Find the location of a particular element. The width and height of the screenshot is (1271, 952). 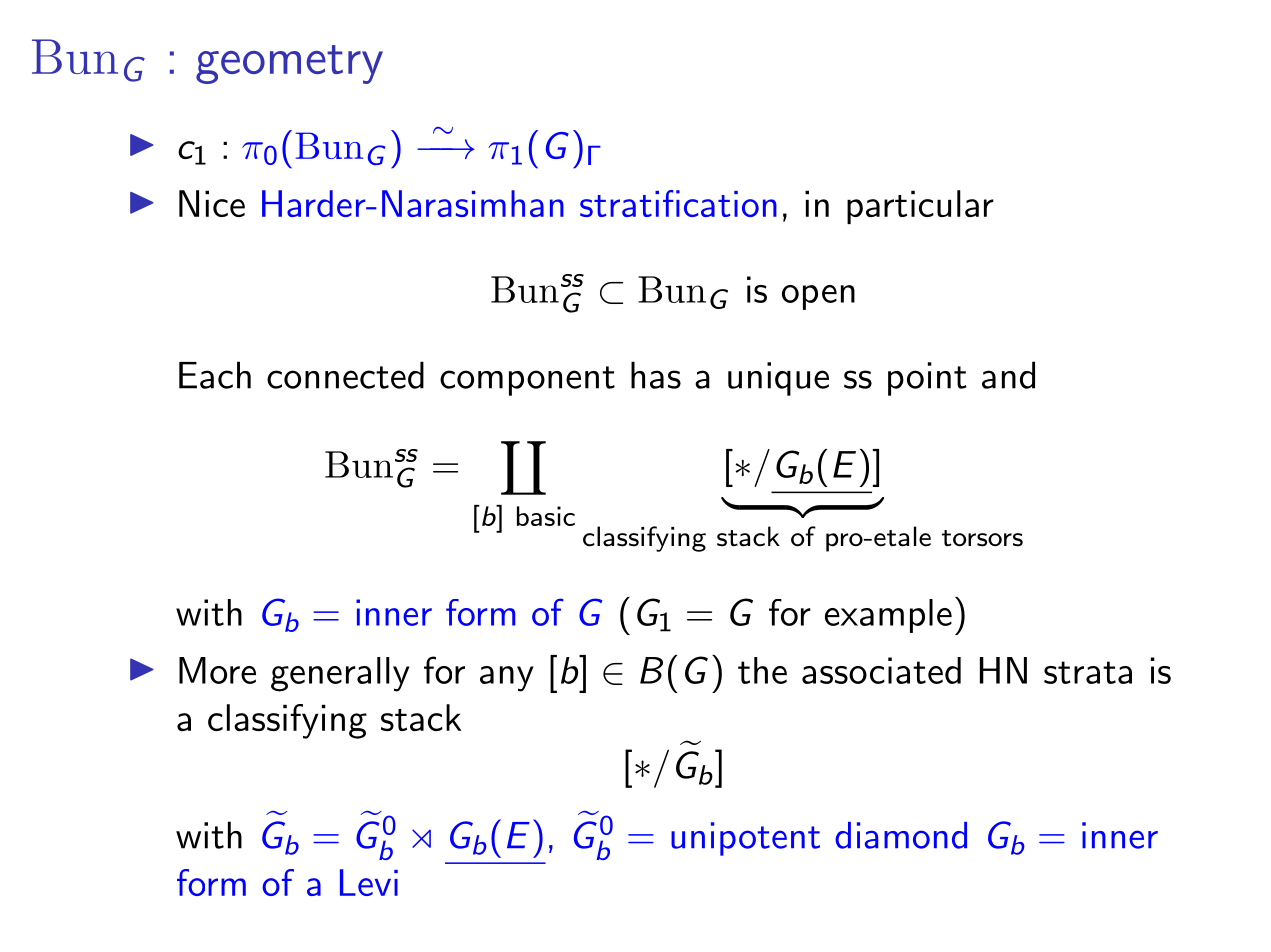

Levi is located at coordinates (369, 882).
